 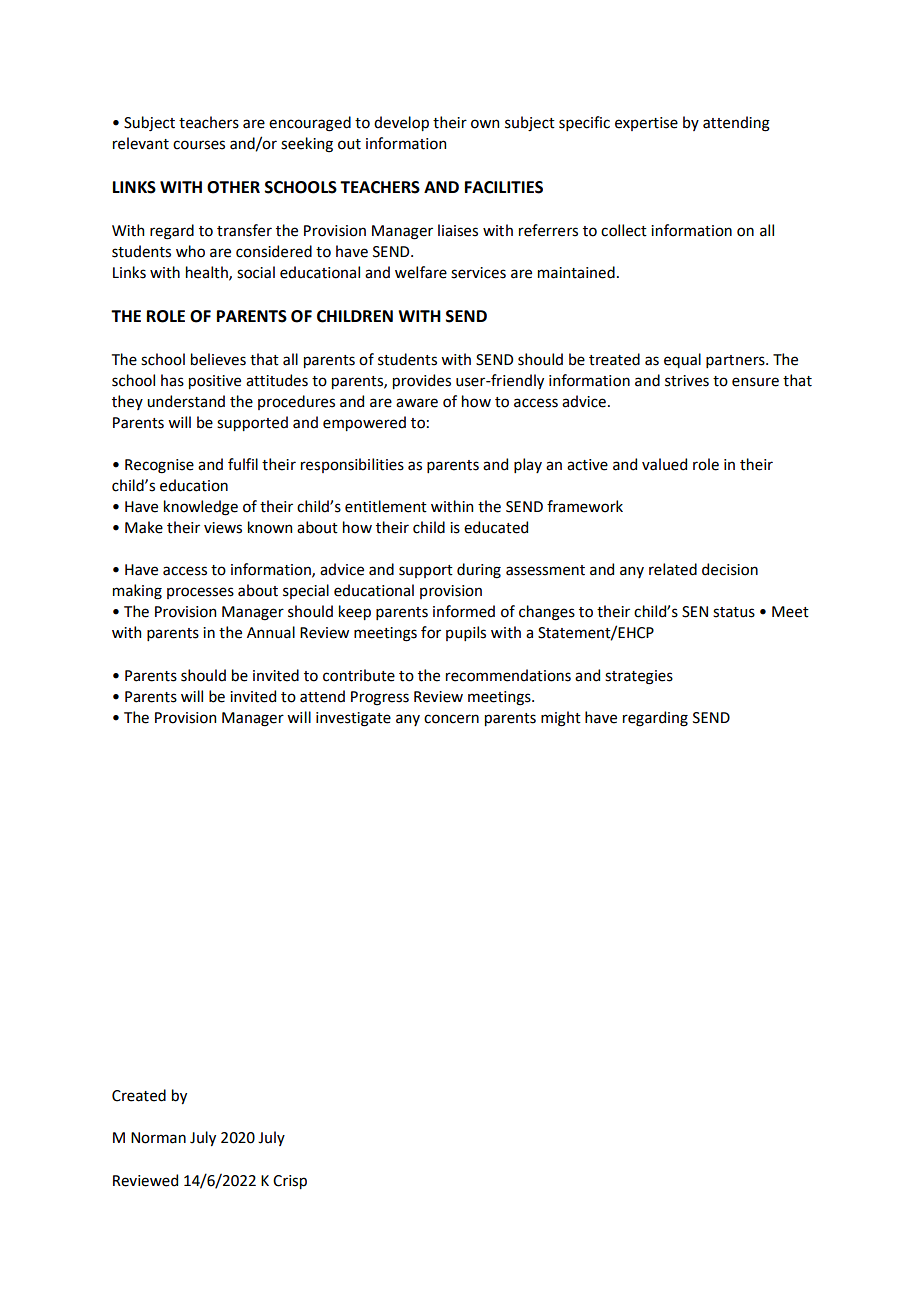 What do you see at coordinates (401, 123) in the image?
I see `develop` at bounding box center [401, 123].
